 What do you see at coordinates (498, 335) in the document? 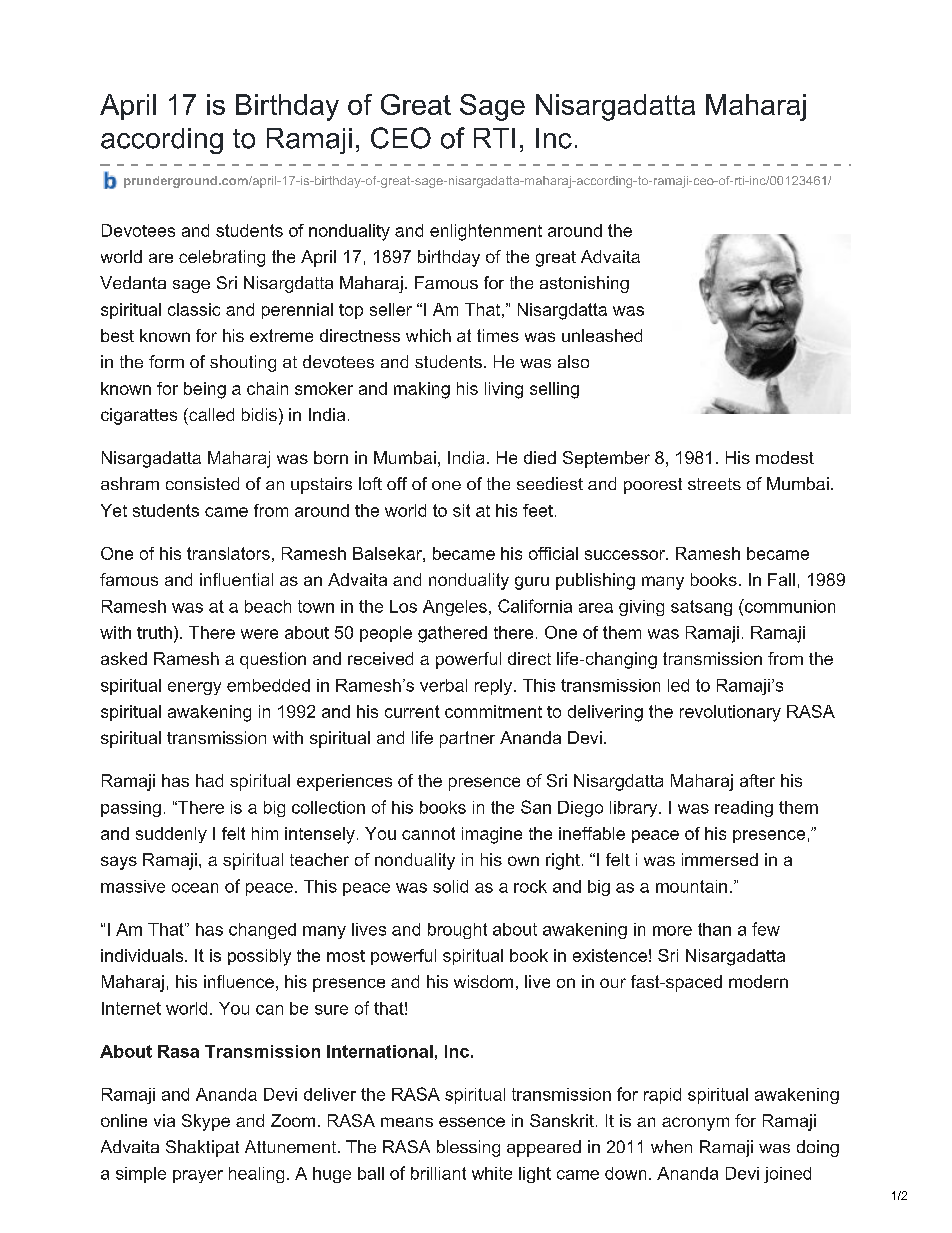
I see `times` at bounding box center [498, 335].
